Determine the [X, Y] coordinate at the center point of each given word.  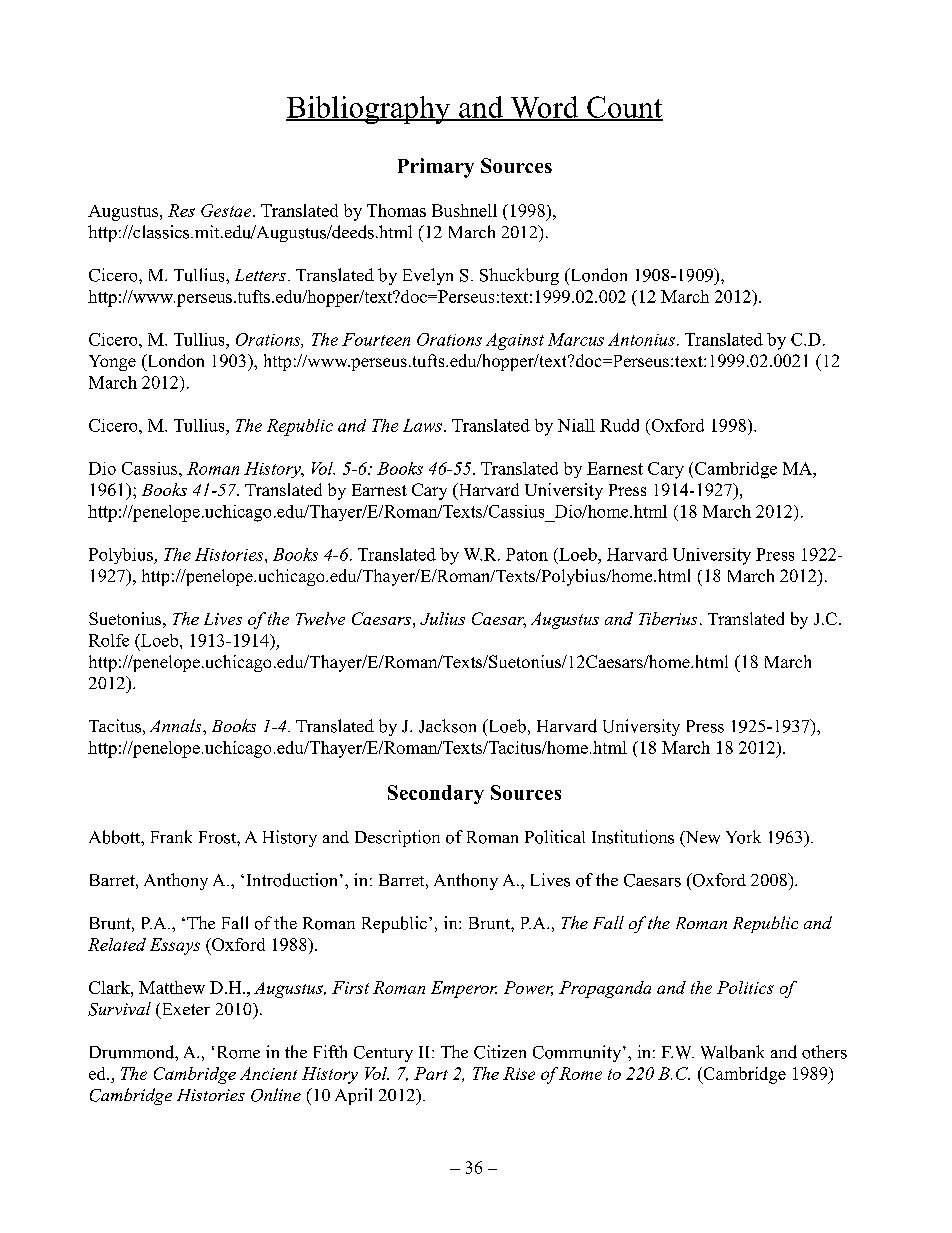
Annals [177, 725]
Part [431, 1073]
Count [624, 108]
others [824, 1052]
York [743, 837]
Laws [424, 425]
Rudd [619, 425]
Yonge [112, 363]
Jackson [447, 726]
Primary [436, 168]
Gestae [227, 210]
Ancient [268, 1073]
